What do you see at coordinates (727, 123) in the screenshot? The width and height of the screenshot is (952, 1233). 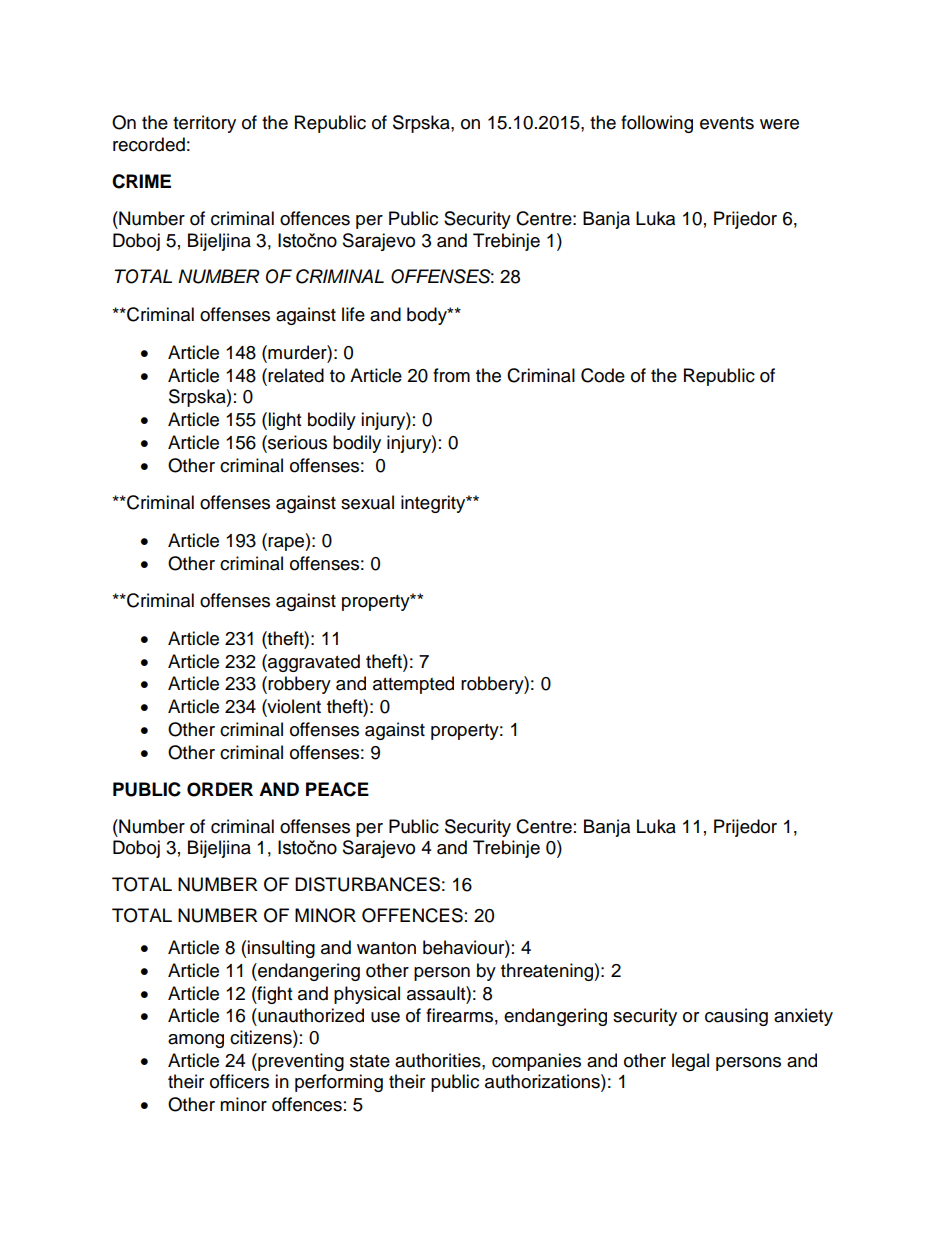 I see `events` at bounding box center [727, 123].
